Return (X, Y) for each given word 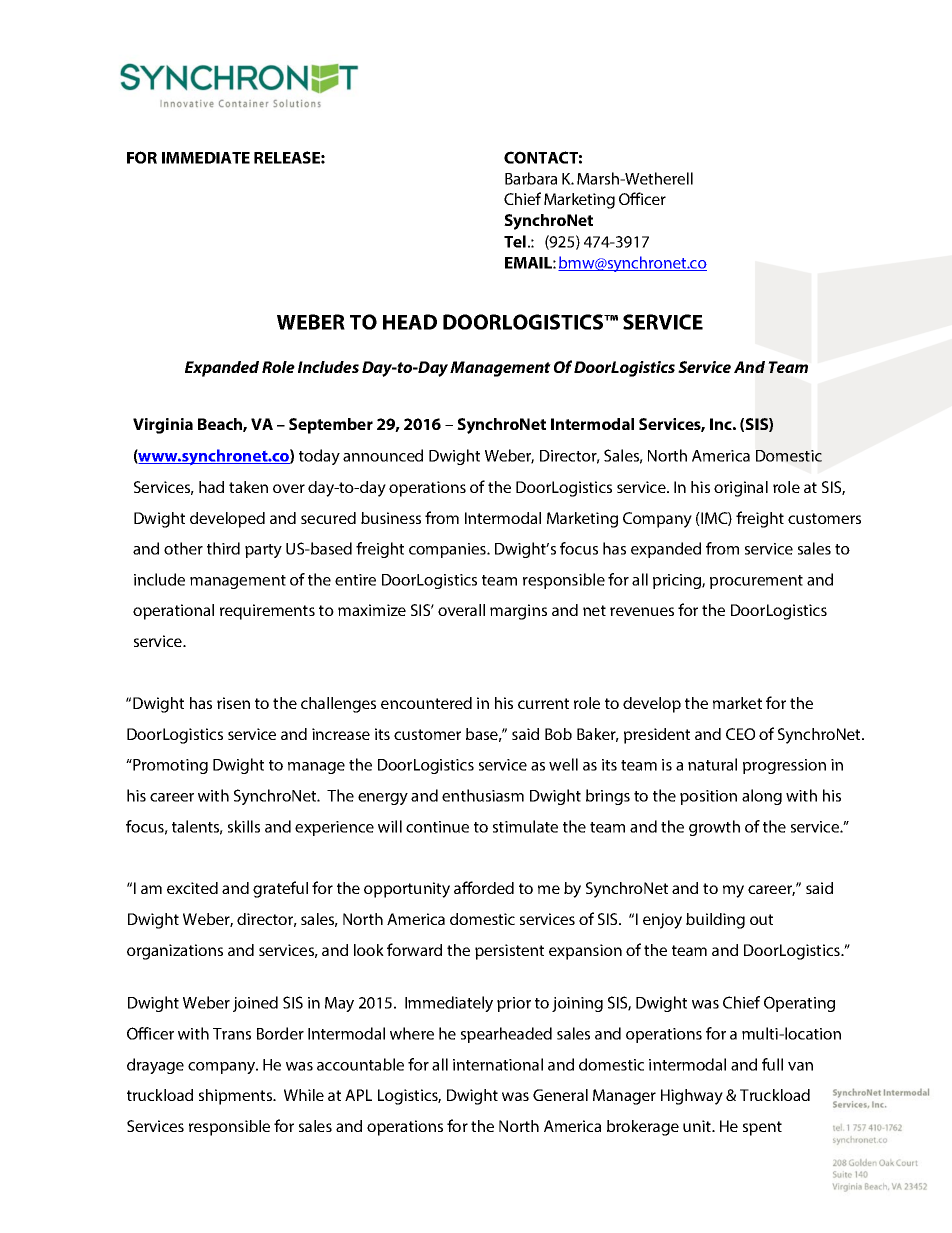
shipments (237, 1097)
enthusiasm (483, 795)
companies (448, 550)
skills (244, 826)
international (498, 1064)
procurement (756, 582)
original (741, 489)
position (708, 797)
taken (248, 487)
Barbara (531, 178)
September (331, 426)
